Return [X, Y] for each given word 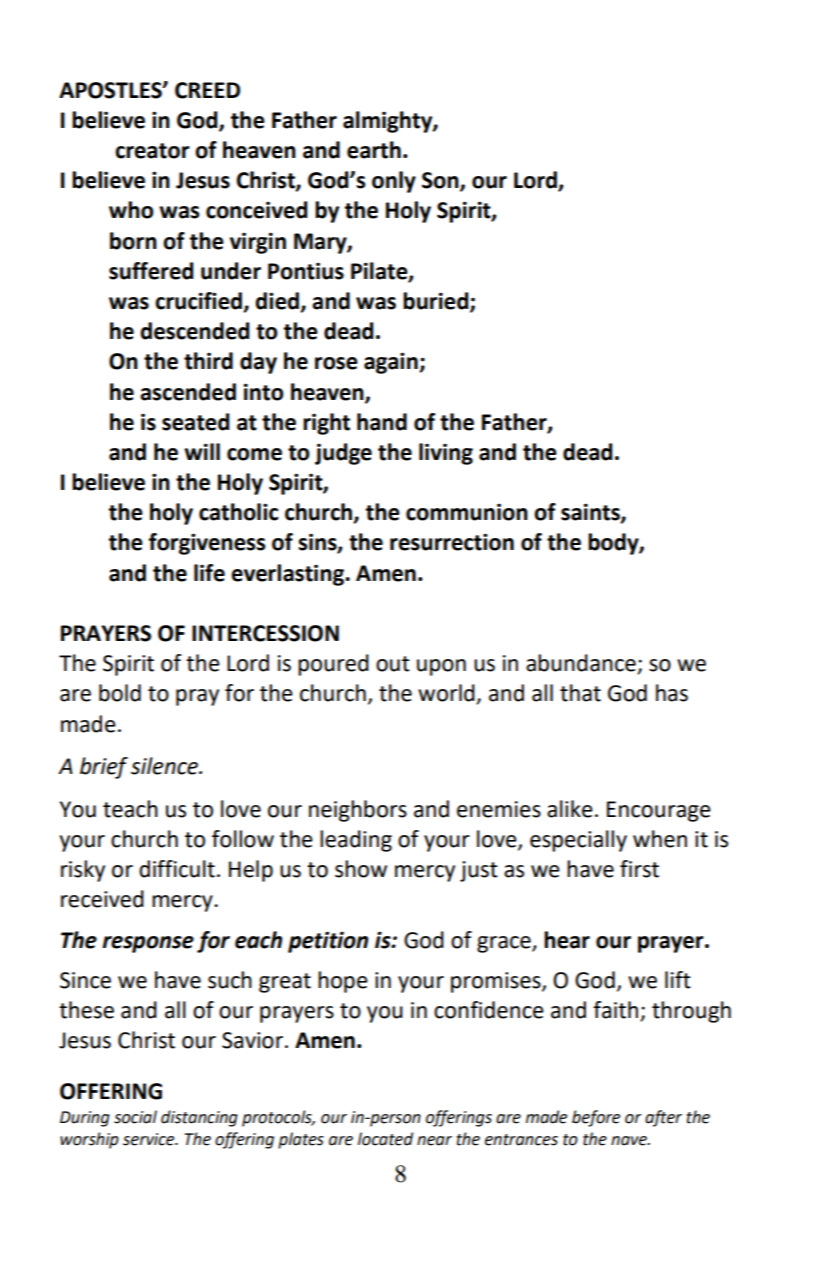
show [361, 869]
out [393, 664]
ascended [188, 392]
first [639, 869]
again [392, 363]
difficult [177, 869]
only [394, 182]
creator [152, 151]
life [209, 573]
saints [591, 513]
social [135, 1117]
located [385, 1139]
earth [374, 150]
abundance [582, 664]
